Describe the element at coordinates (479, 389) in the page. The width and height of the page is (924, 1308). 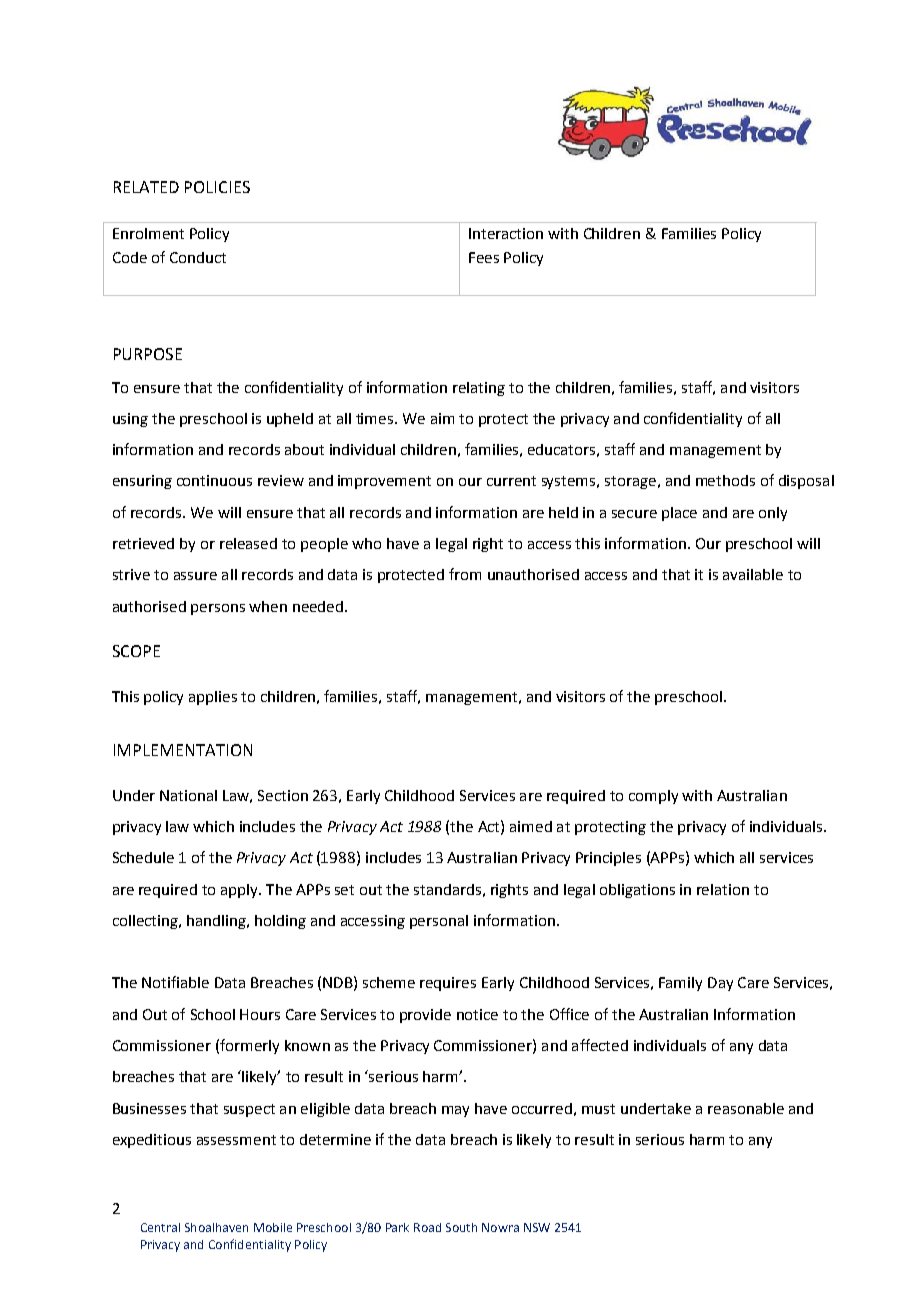
I see `relating` at that location.
